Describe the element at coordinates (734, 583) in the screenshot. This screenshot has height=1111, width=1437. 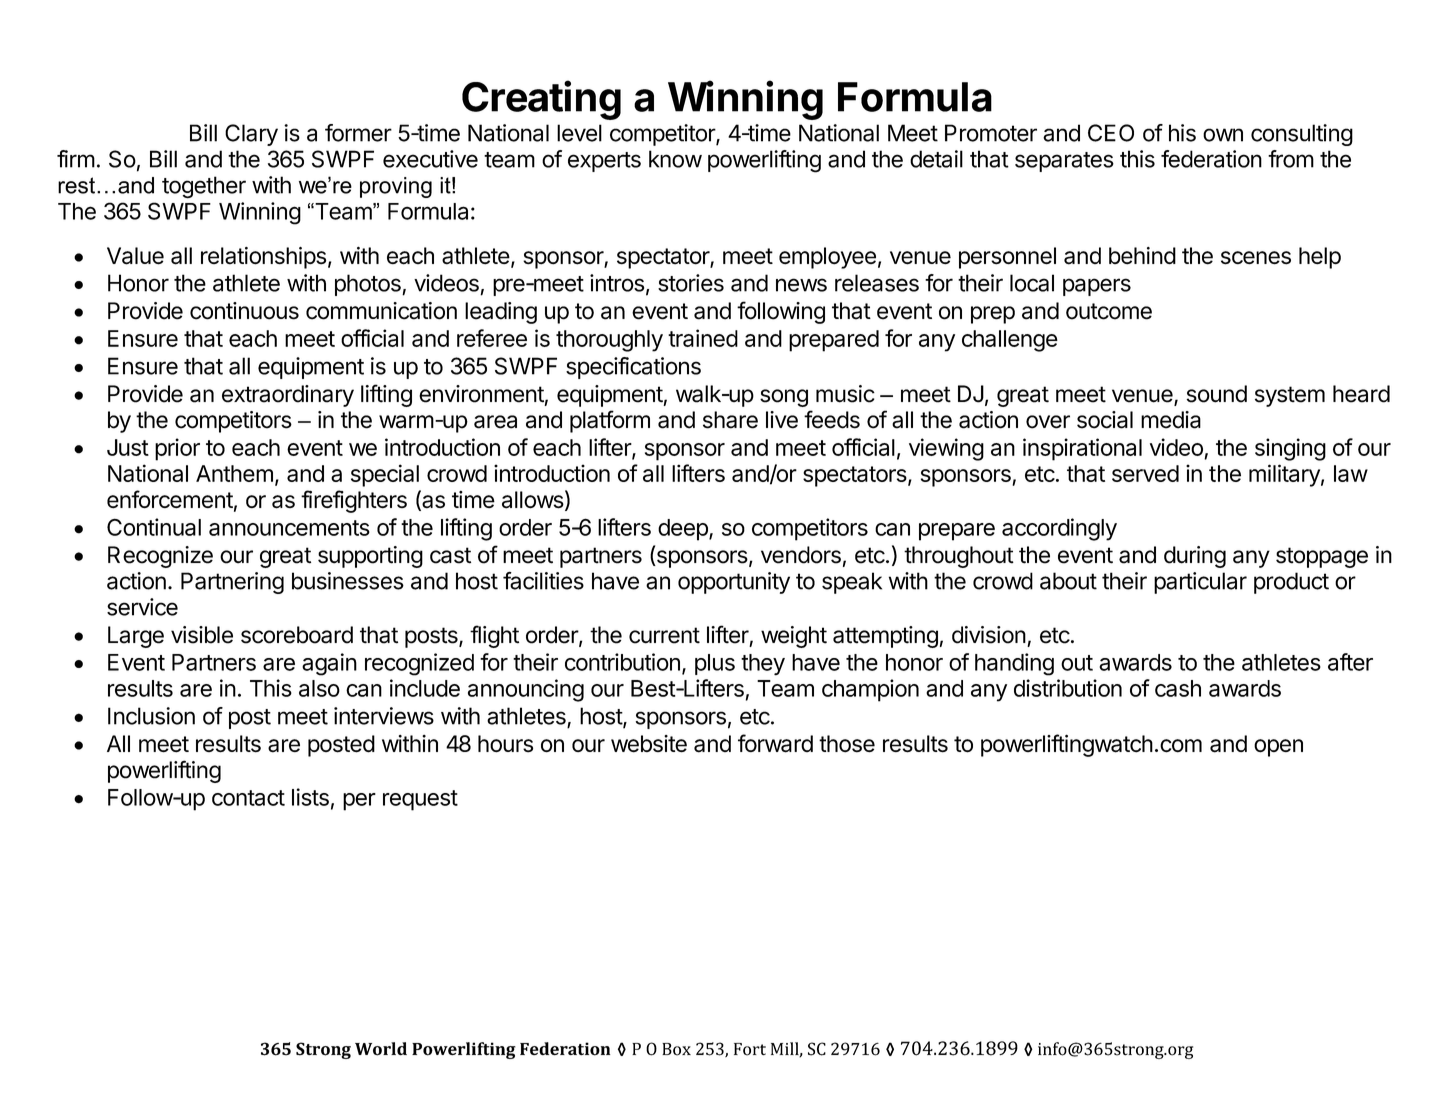
I see `opportunity` at that location.
